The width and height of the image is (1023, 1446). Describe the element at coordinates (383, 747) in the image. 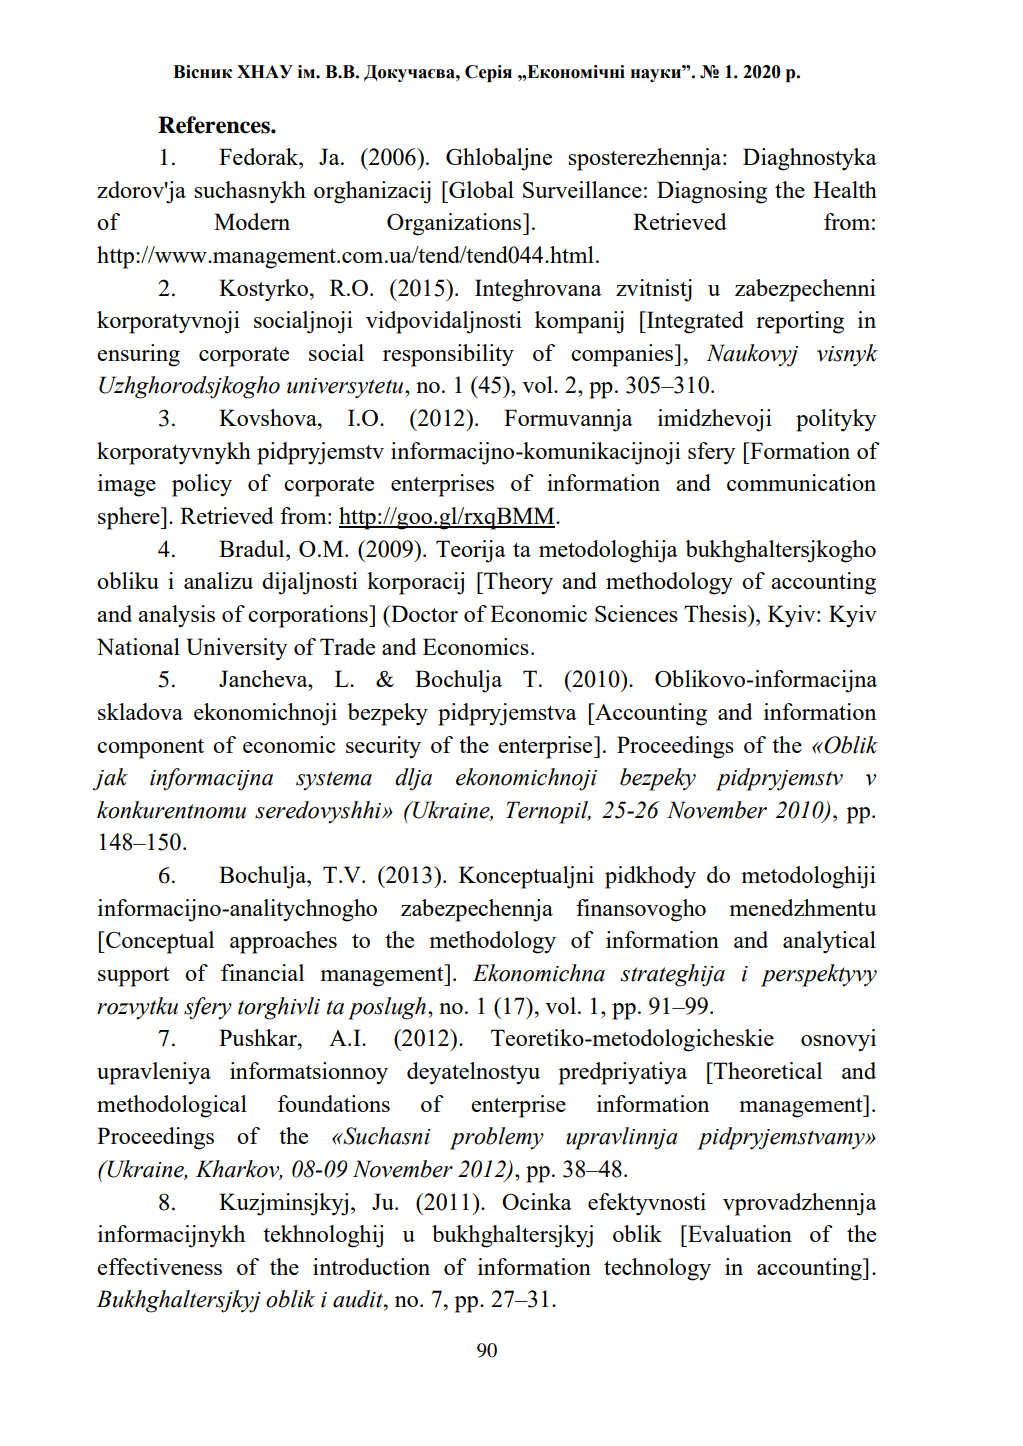

I see `security` at that location.
